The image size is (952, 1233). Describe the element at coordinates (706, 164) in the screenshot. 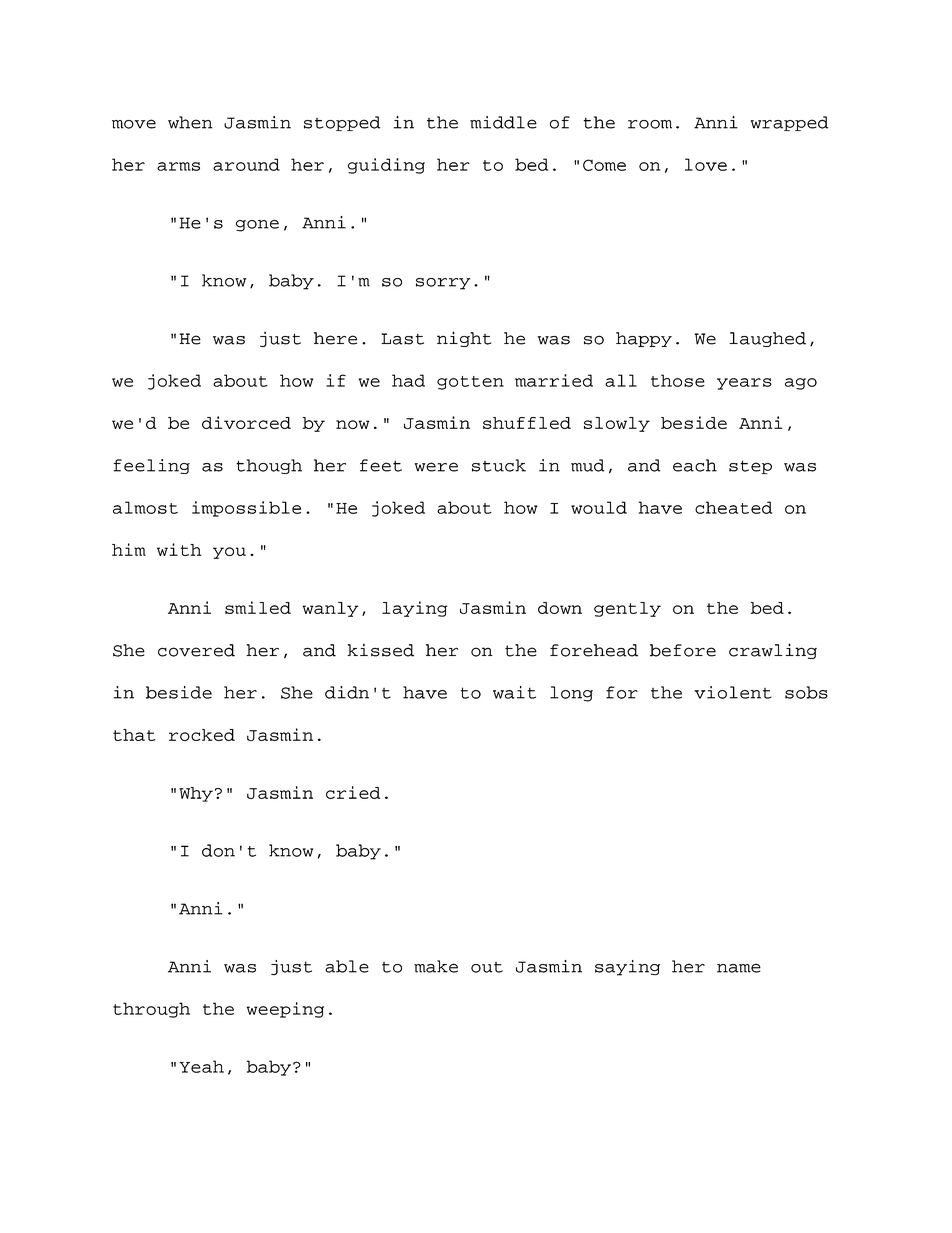

I see `love` at that location.
